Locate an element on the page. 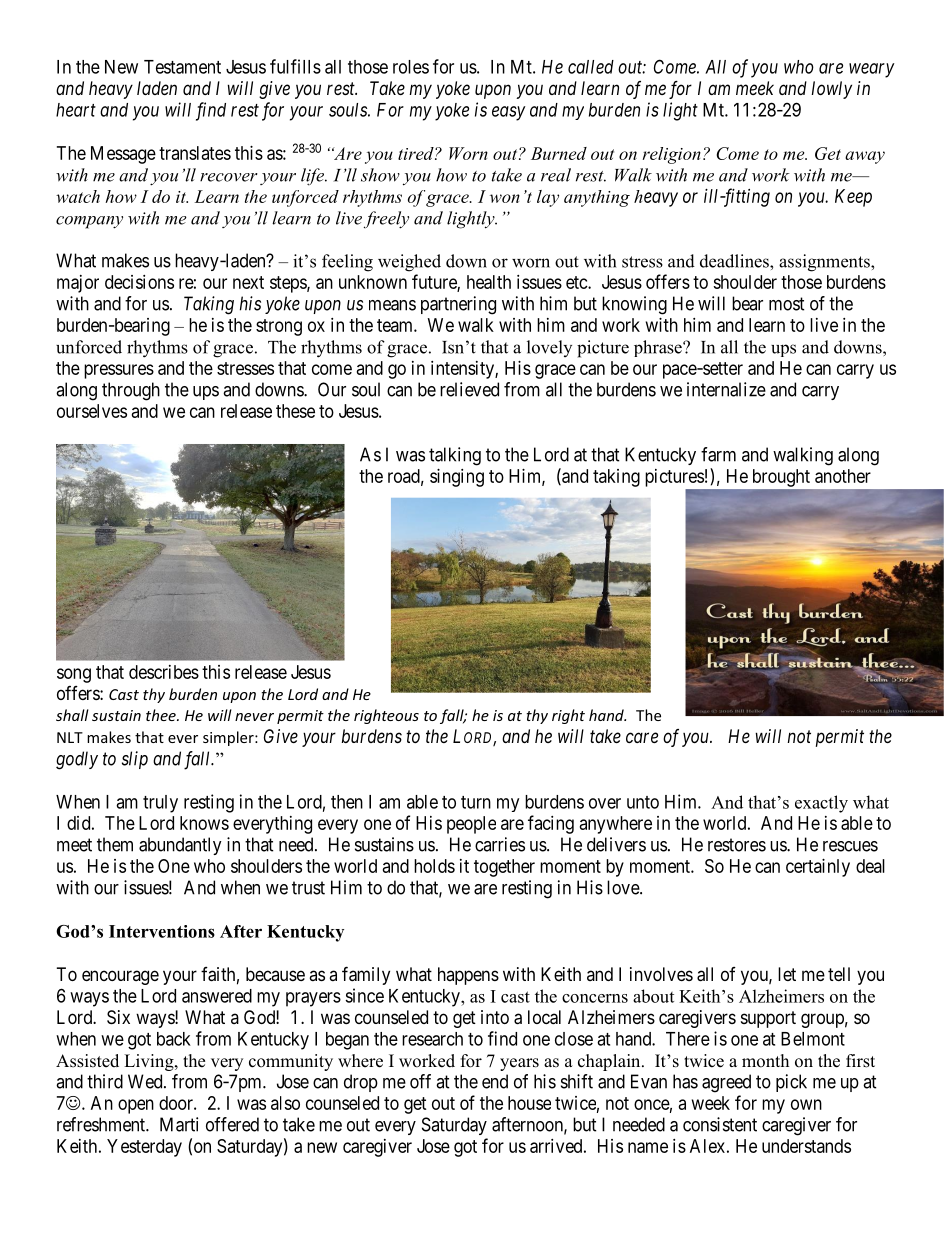  together is located at coordinates (504, 868).
